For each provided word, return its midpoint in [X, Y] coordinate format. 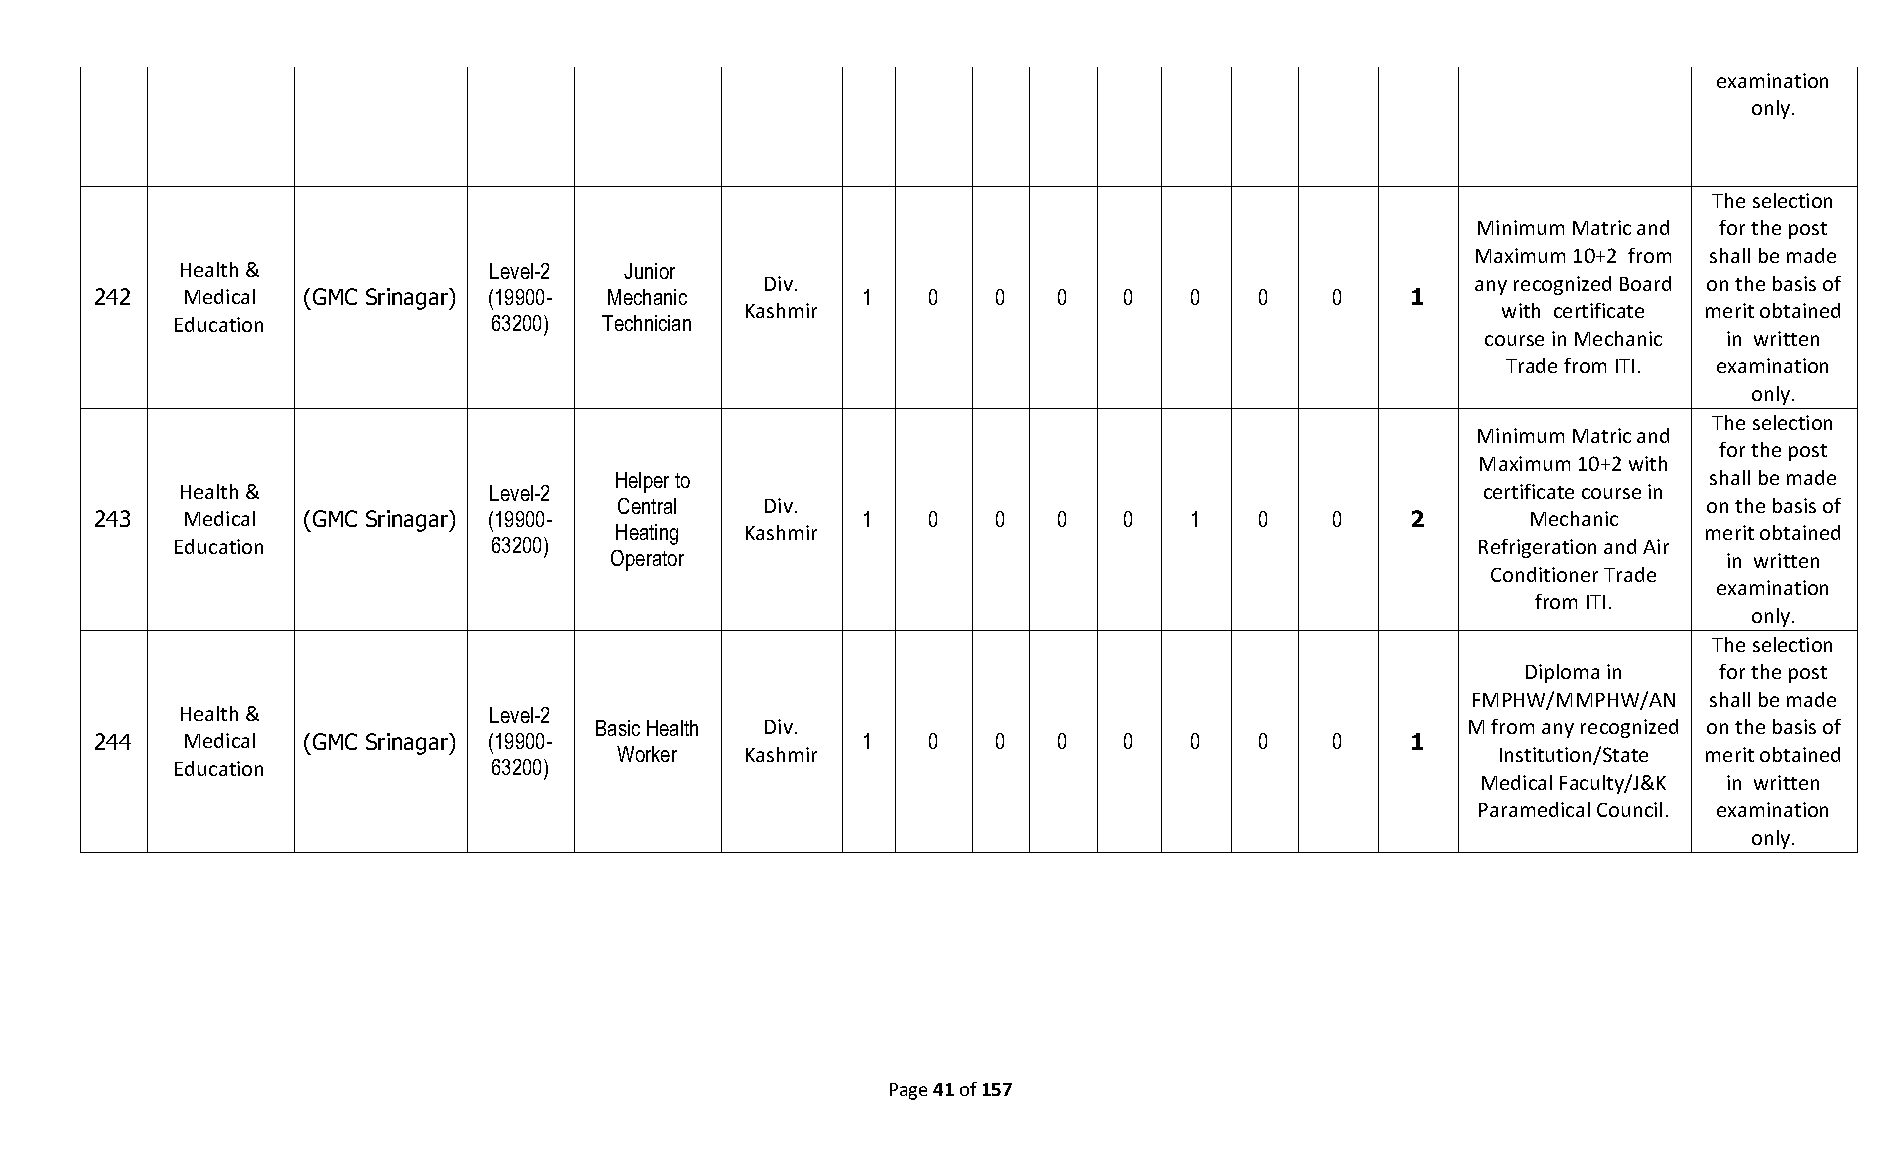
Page [908, 1091]
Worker [647, 754]
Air [1656, 546]
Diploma [1562, 673]
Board [1645, 283]
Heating [647, 534]
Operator [647, 560]
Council [1629, 809]
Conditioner [1544, 574]
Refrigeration [1537, 548]
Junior [649, 271]
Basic [618, 728]
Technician [646, 323]
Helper [642, 482]
